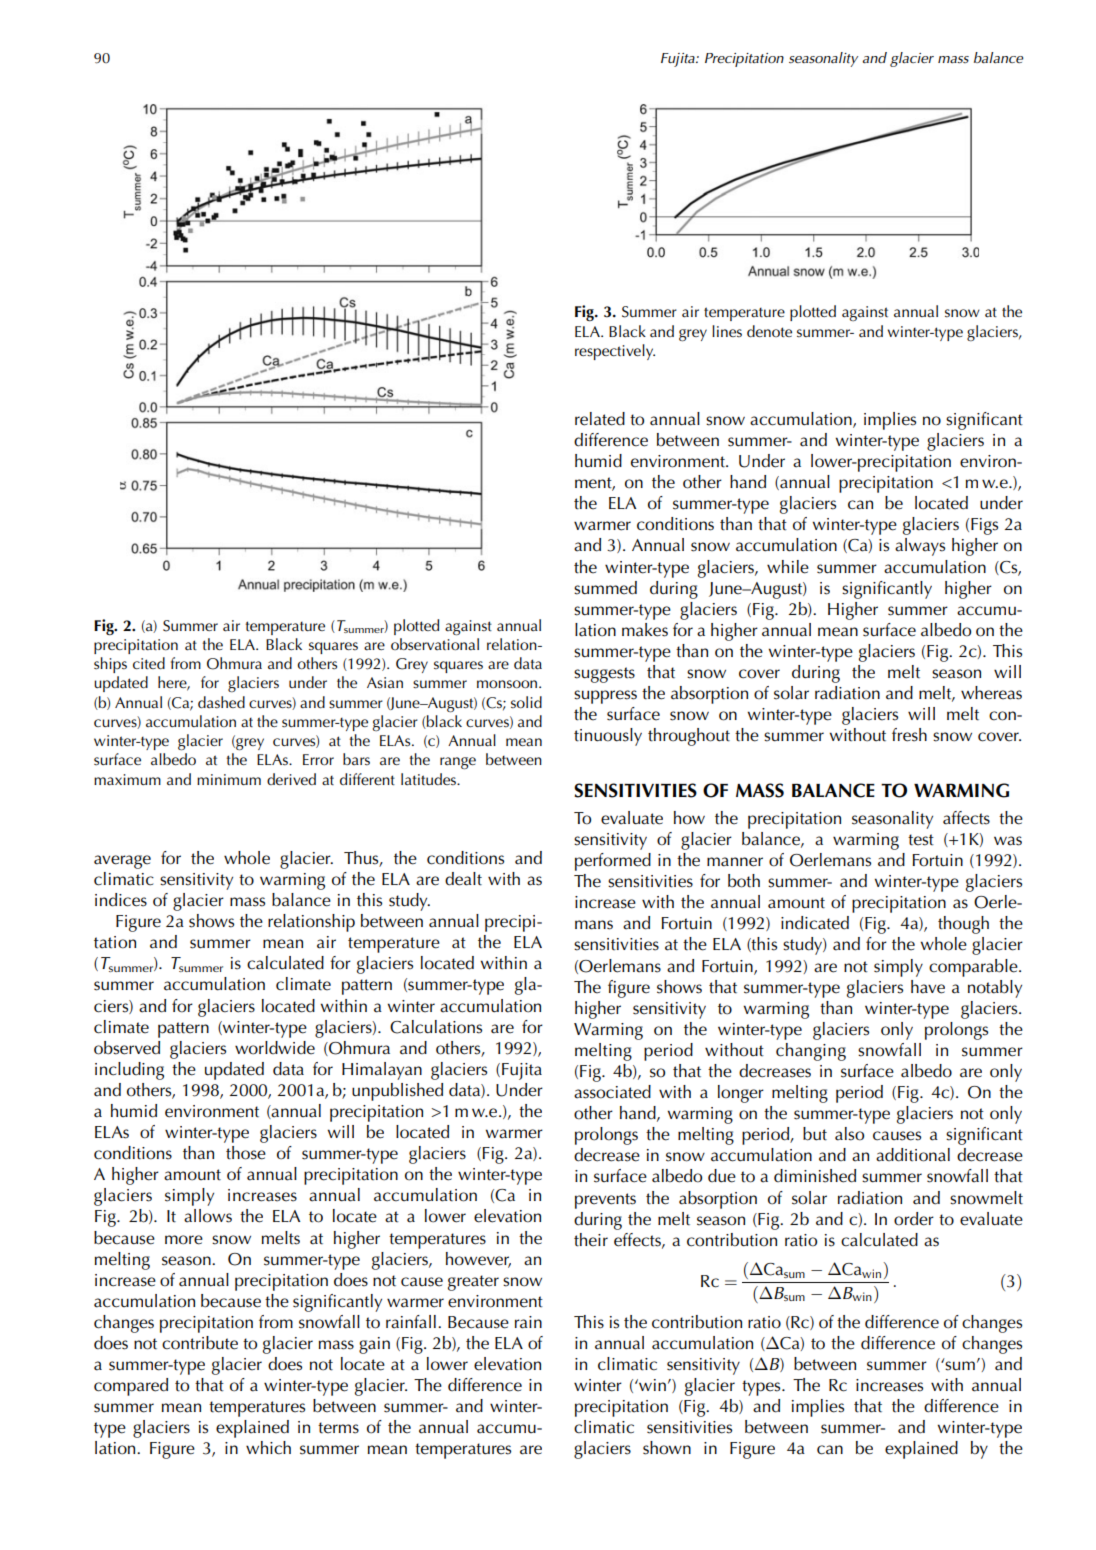 The image size is (1096, 1550). I want to click on respectively, so click(615, 352).
